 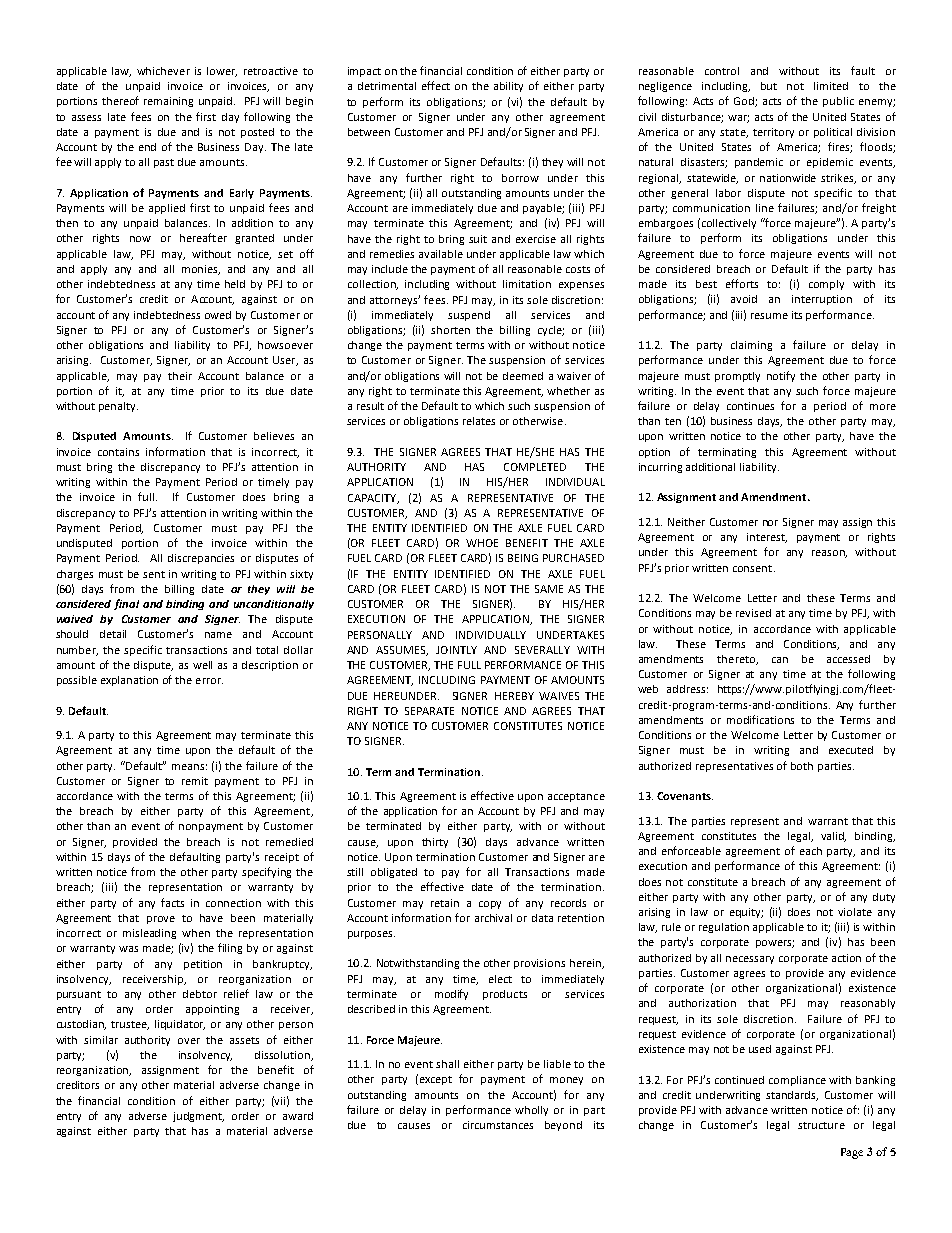 I want to click on but, so click(x=769, y=86).
